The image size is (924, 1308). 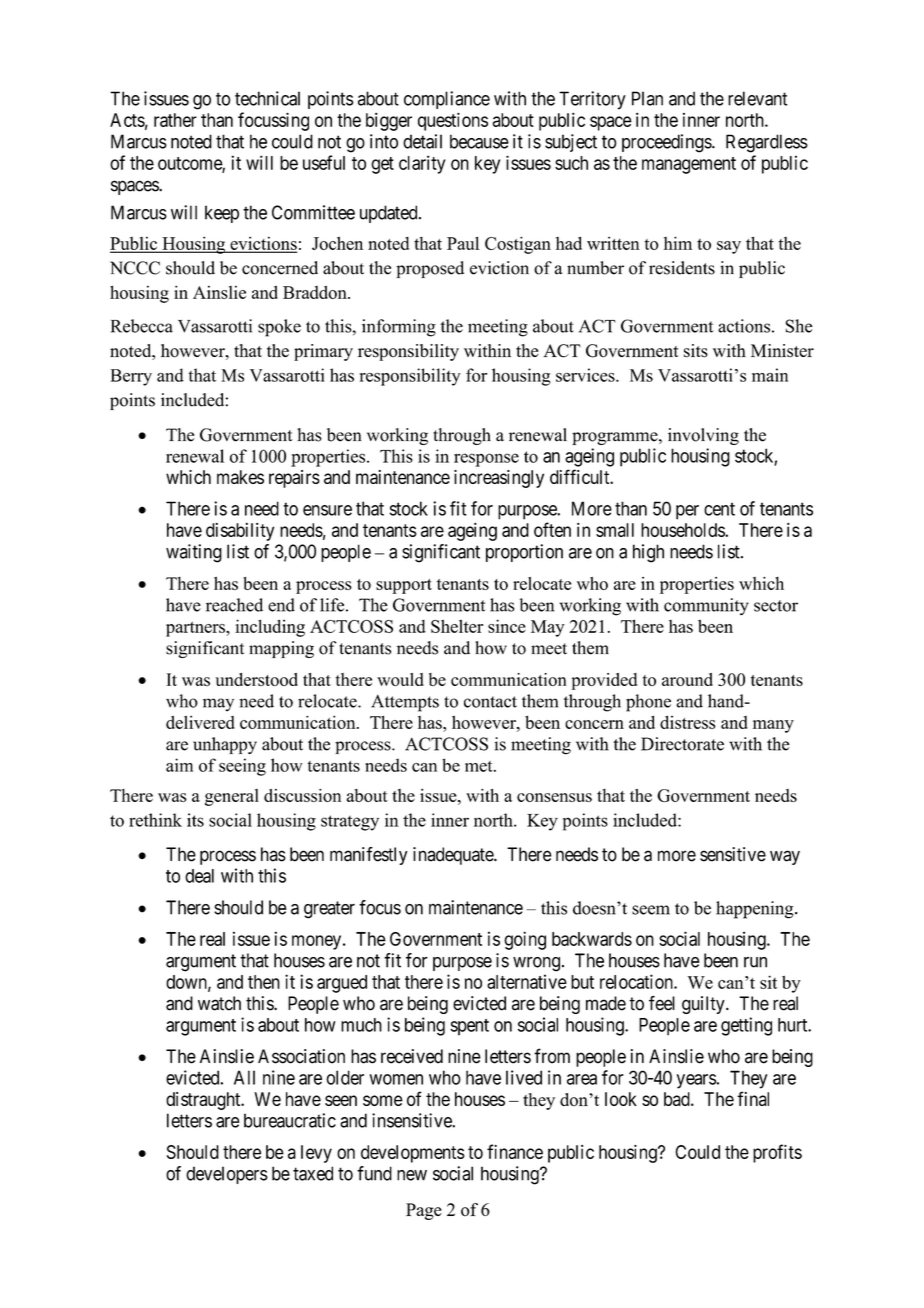 I want to click on questions, so click(x=453, y=122).
